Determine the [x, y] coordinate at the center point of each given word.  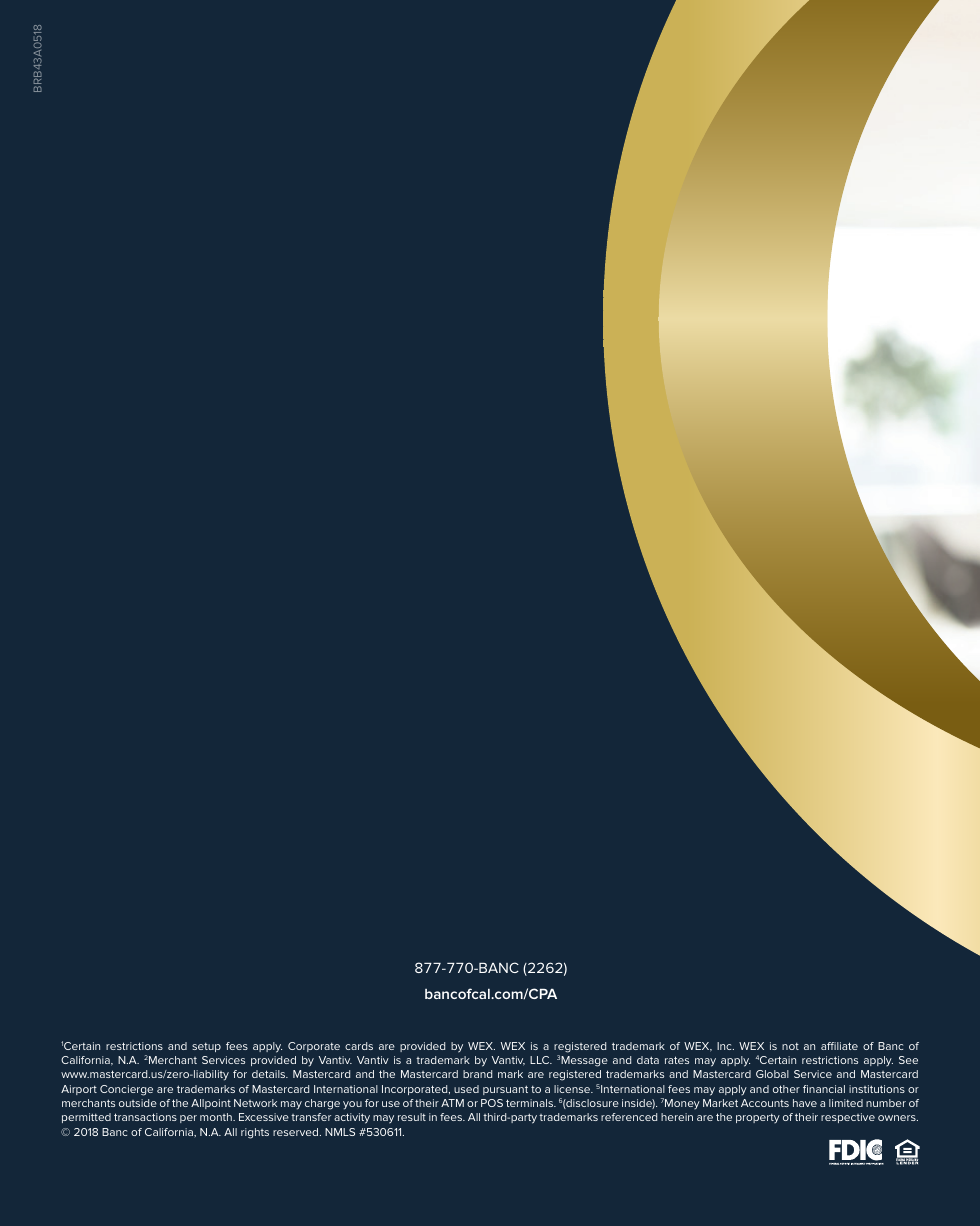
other [786, 1089]
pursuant [505, 1090]
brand [477, 1074]
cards [359, 1046]
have [805, 1103]
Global [772, 1074]
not [790, 1046]
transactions [145, 1117]
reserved [297, 1132]
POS [492, 1103]
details [270, 1074]
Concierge [126, 1090]
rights [255, 1133]
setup [206, 1047]
